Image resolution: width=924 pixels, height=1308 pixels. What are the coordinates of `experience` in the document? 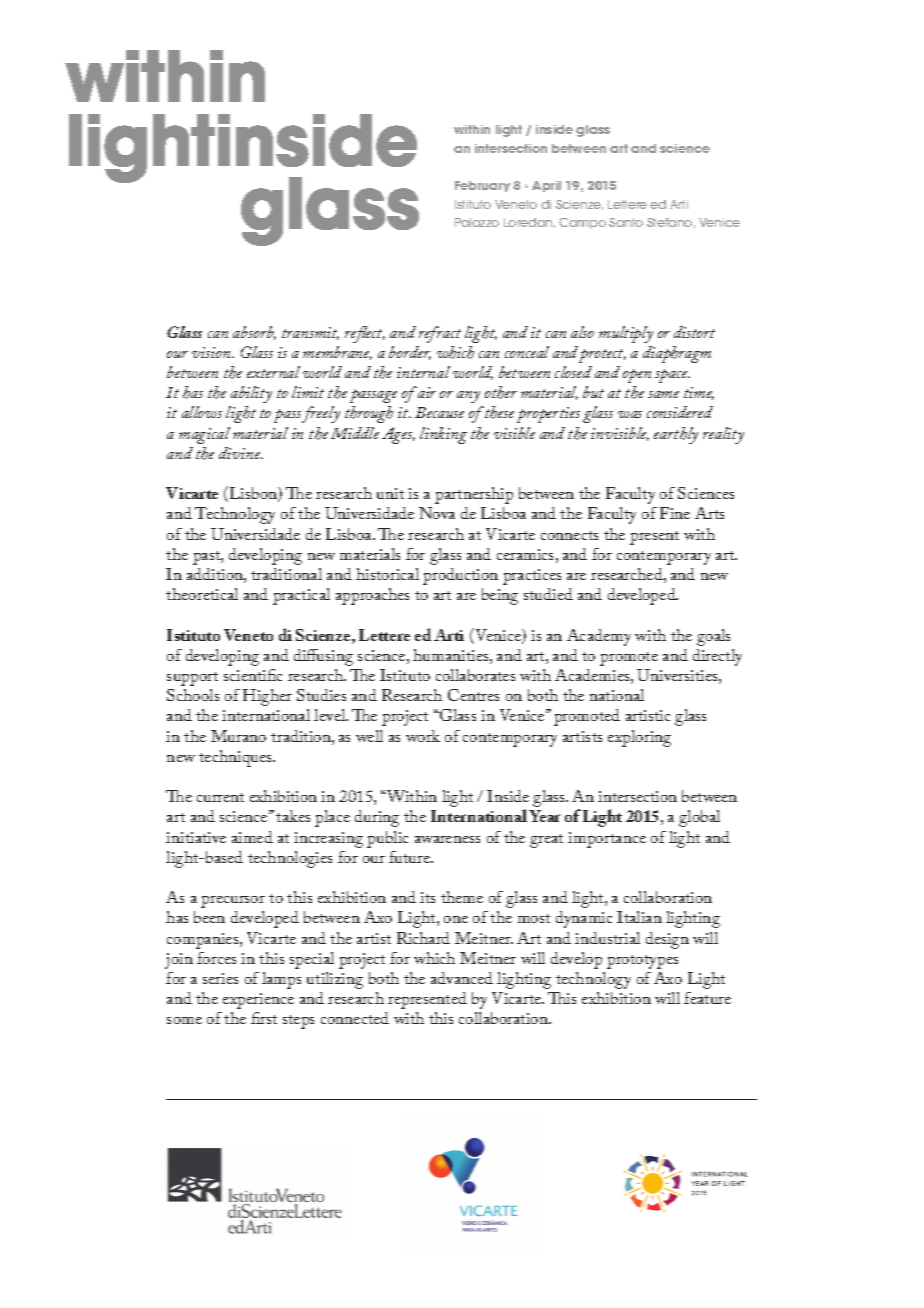 It's located at (258, 1001).
